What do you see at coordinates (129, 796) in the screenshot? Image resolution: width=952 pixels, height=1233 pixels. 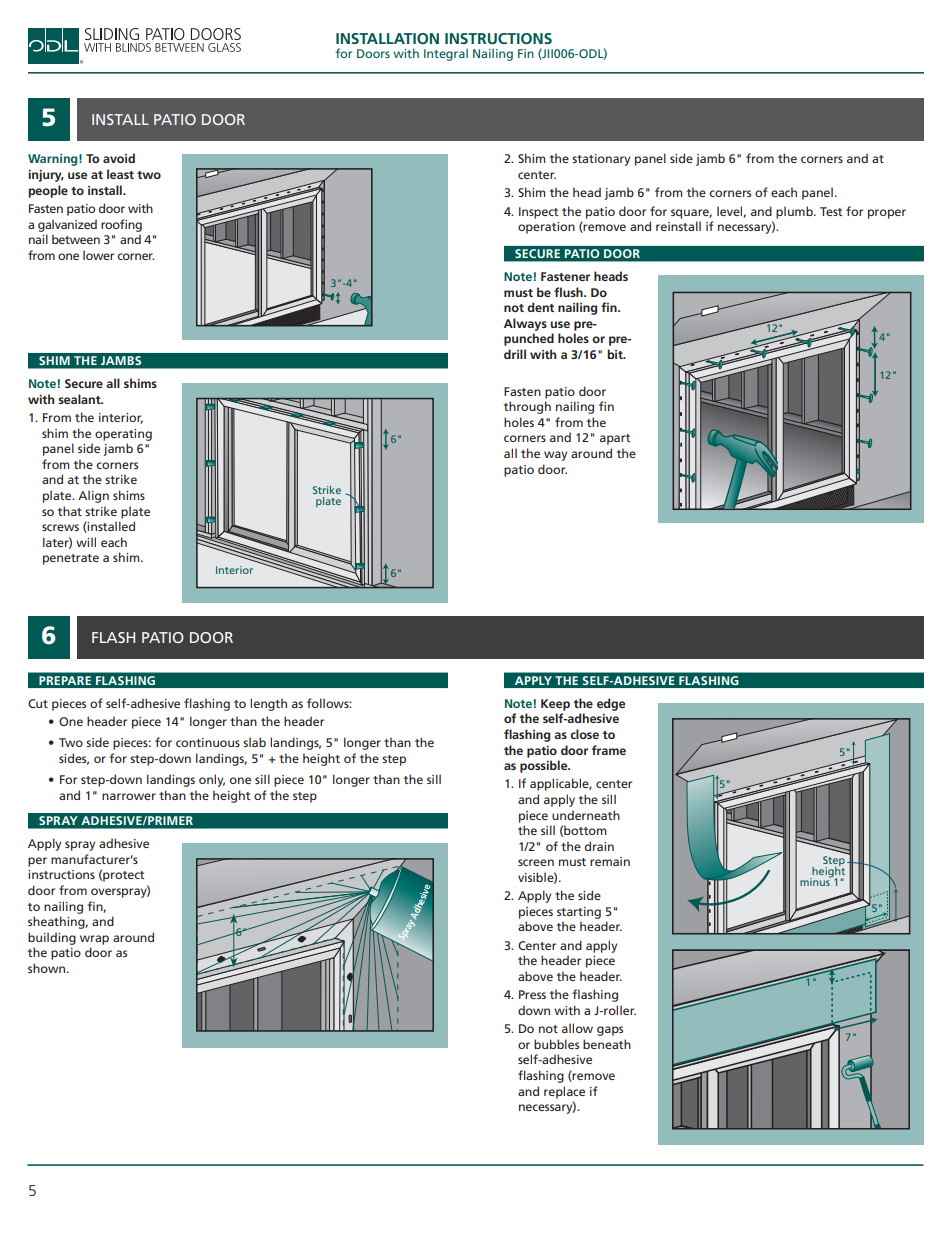 I see `narrower` at bounding box center [129, 796].
